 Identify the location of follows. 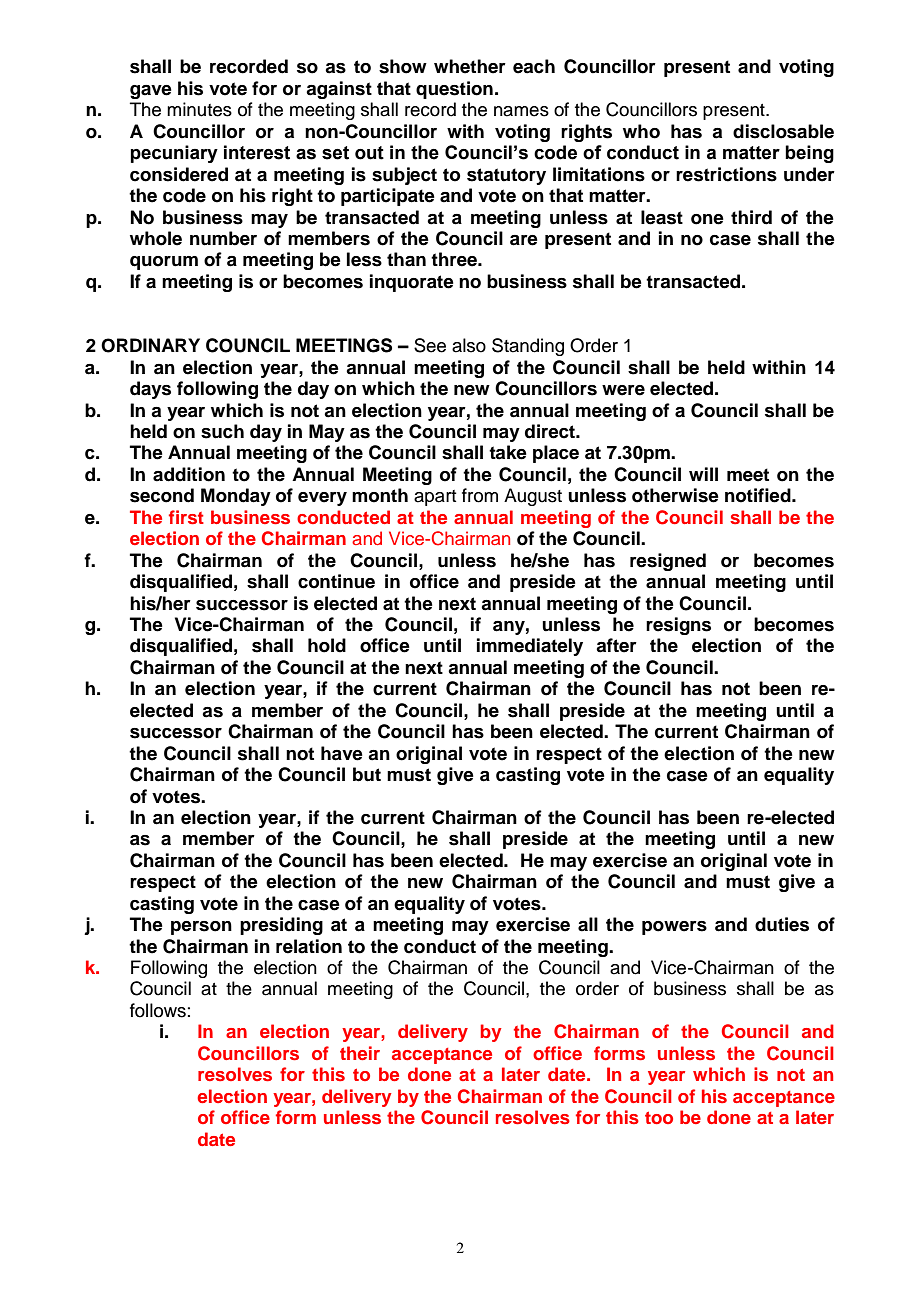
(158, 1010).
